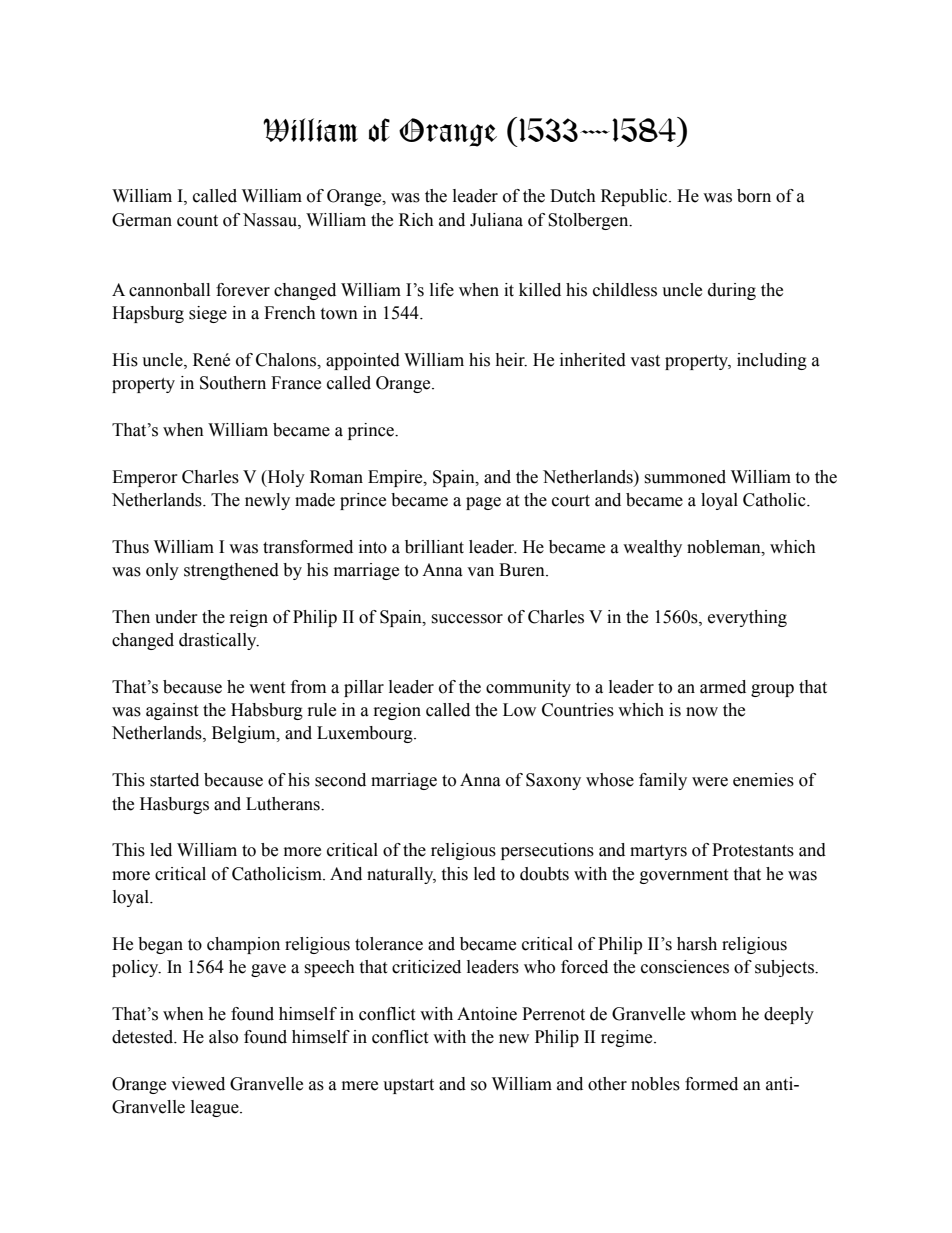  I want to click on upstart, so click(408, 1086).
